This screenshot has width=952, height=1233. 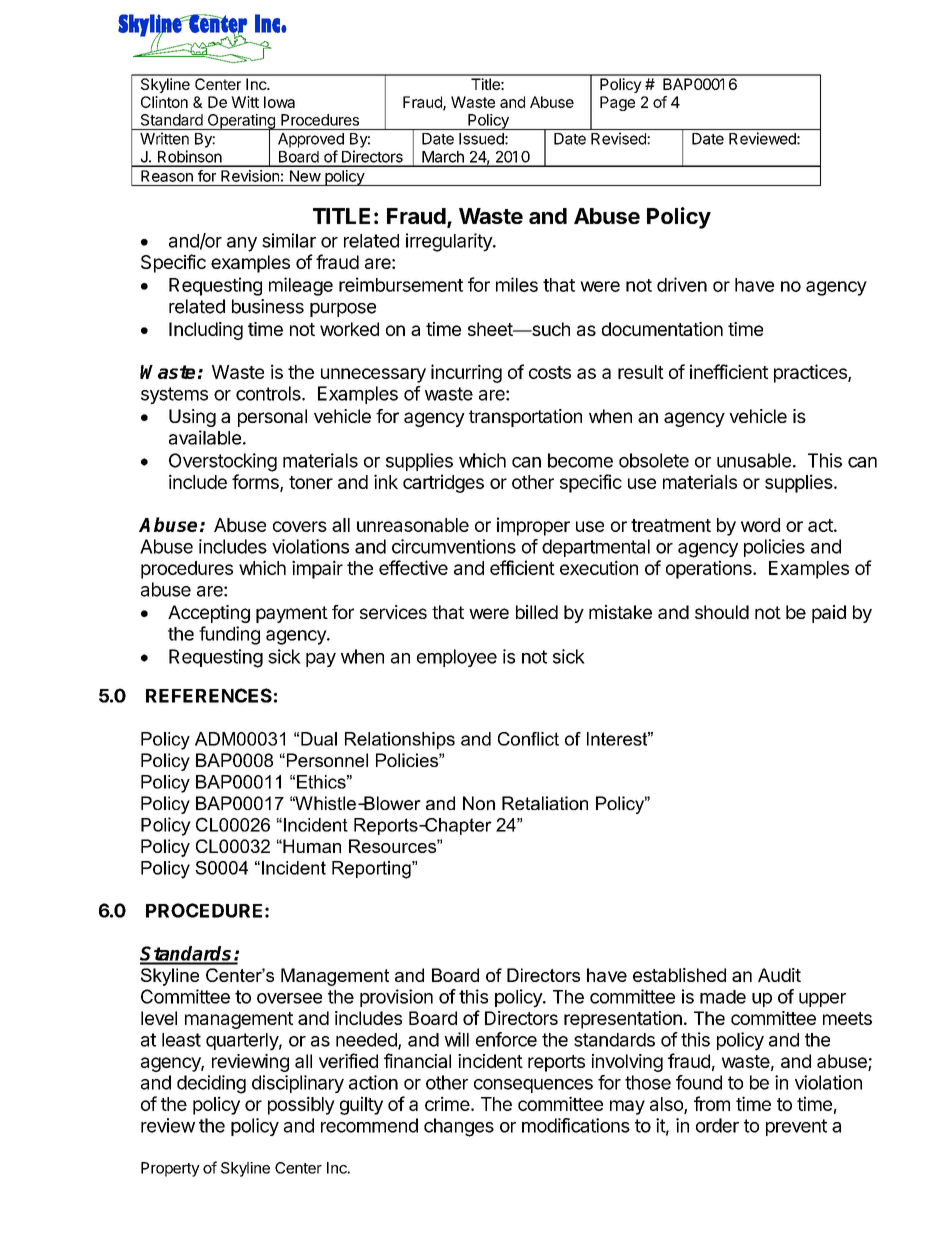 What do you see at coordinates (796, 1127) in the screenshot?
I see `prevent` at bounding box center [796, 1127].
